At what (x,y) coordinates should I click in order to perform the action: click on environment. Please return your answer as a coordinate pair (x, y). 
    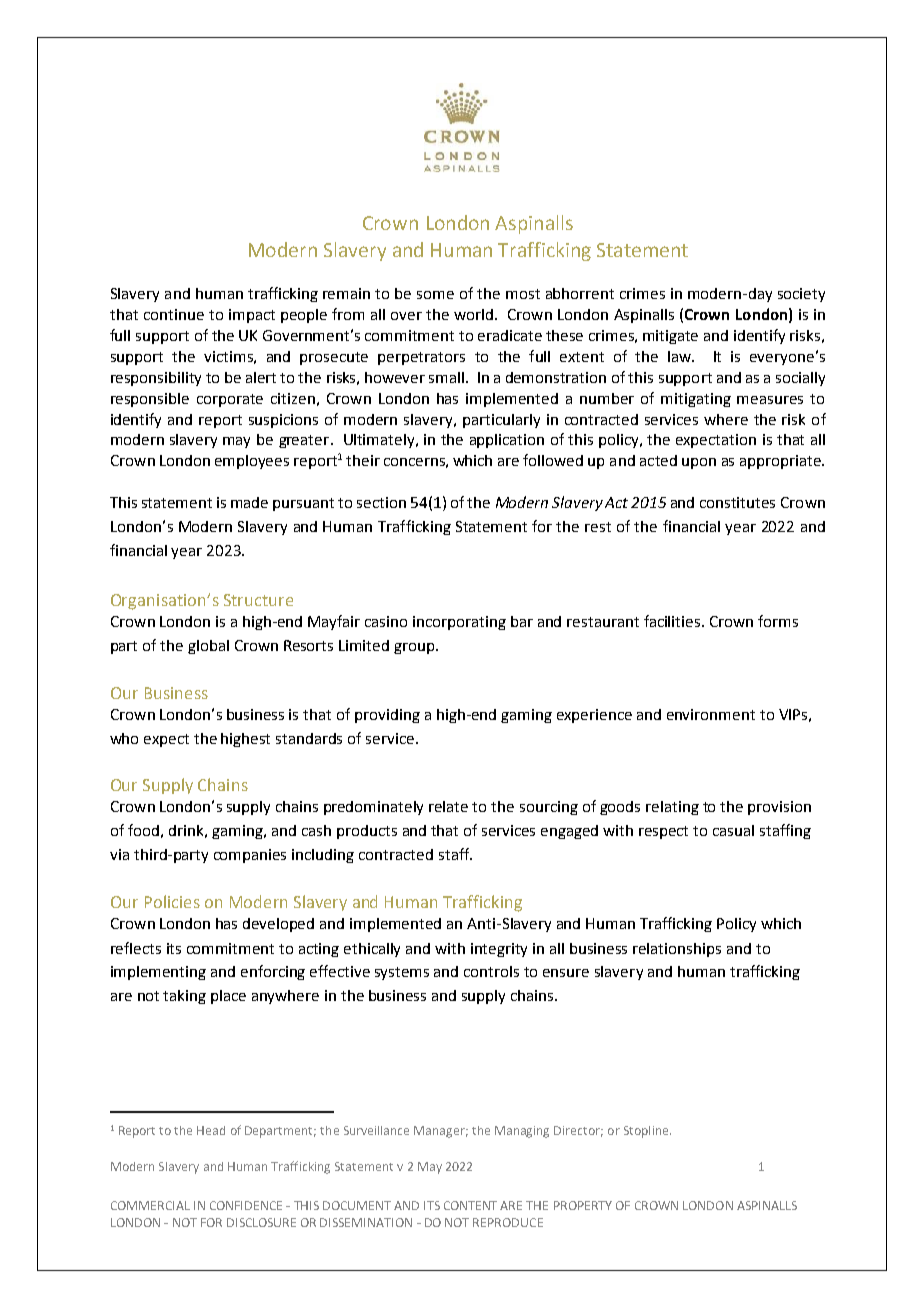
    Looking at the image, I should click on (711, 714).
